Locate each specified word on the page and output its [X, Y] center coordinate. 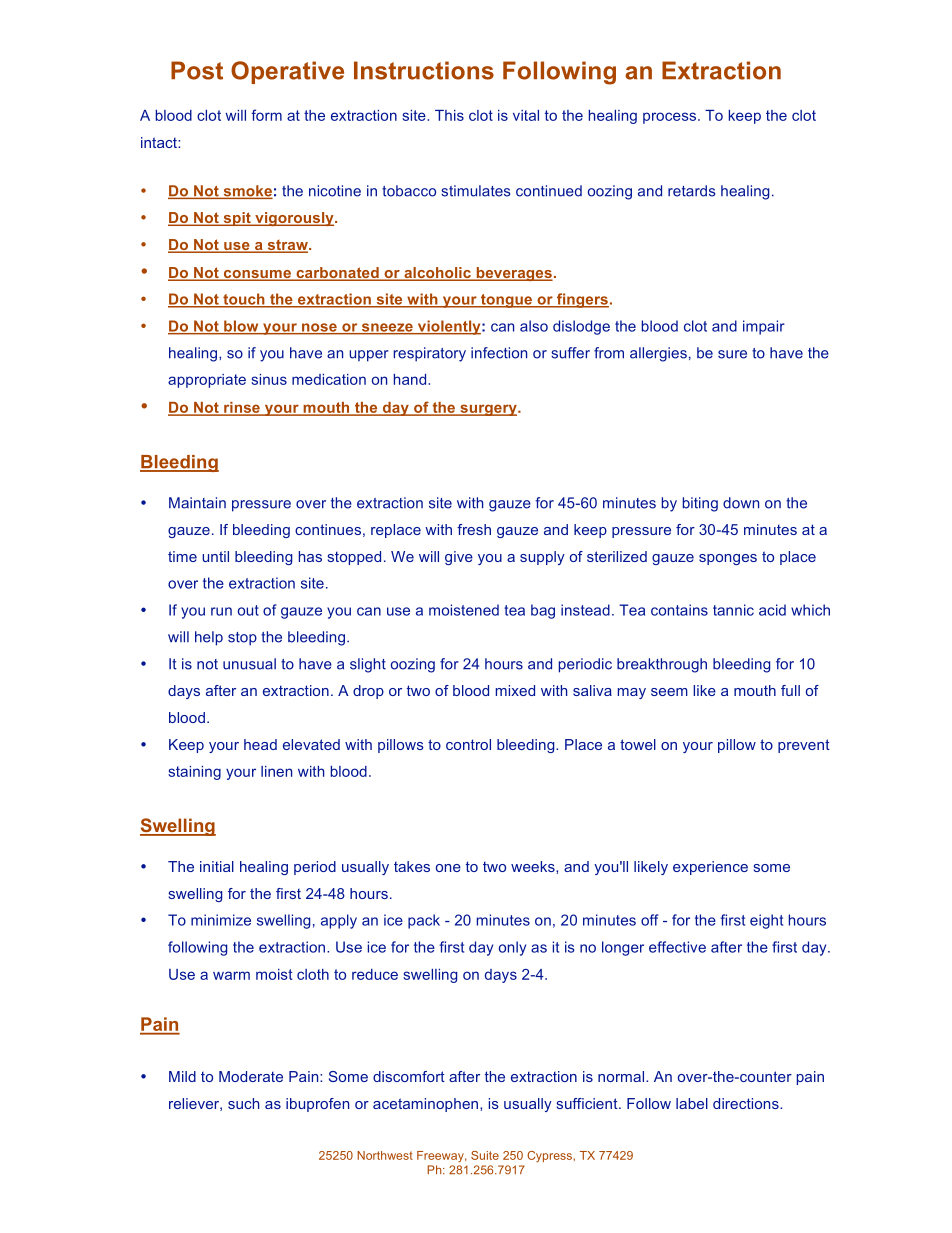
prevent [804, 746]
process [669, 118]
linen [276, 771]
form [266, 115]
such [243, 1103]
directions [747, 1103]
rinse [242, 409]
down [741, 503]
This [449, 115]
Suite [485, 1155]
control [468, 744]
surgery [488, 410]
